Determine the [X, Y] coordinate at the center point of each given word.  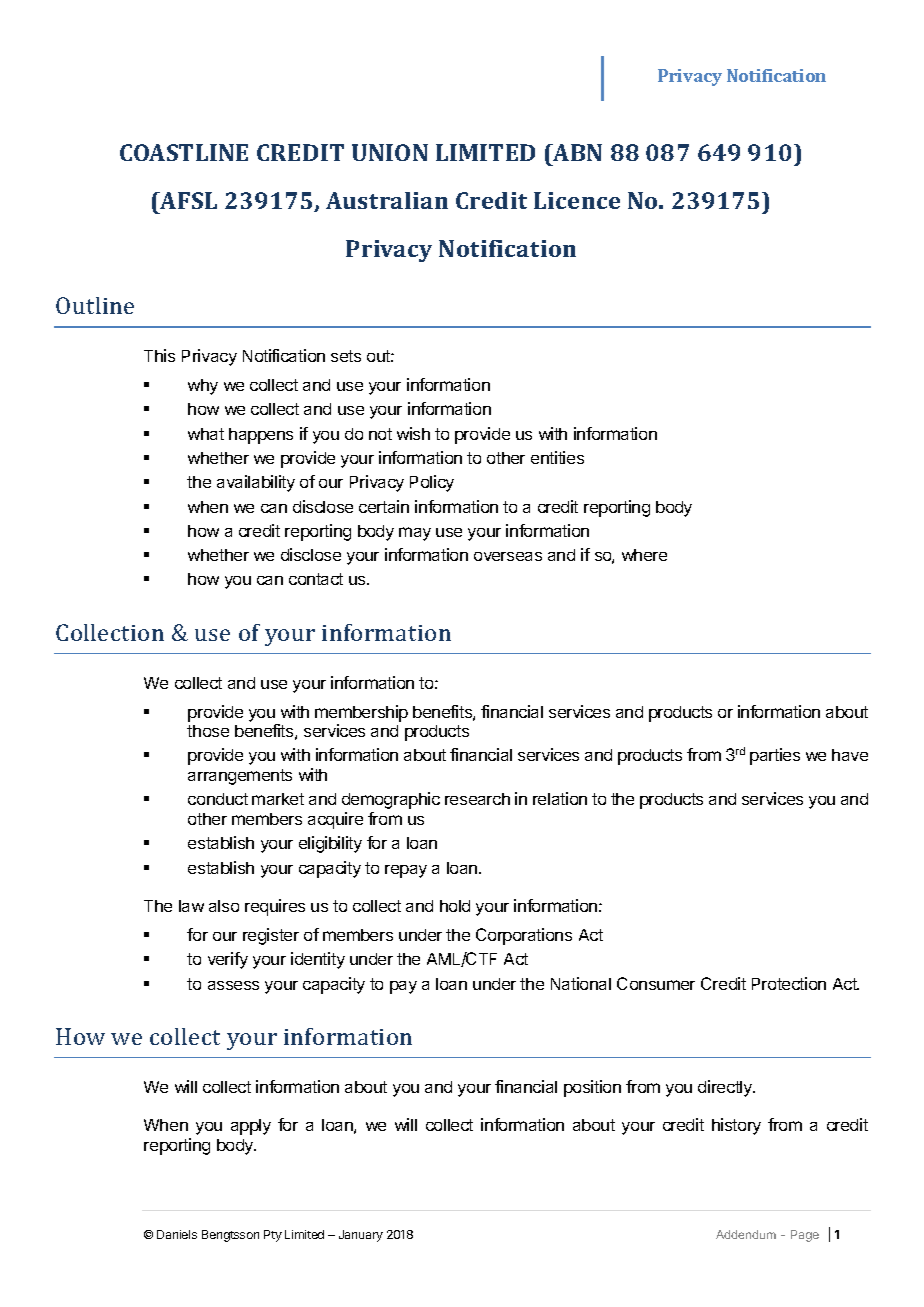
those [208, 731]
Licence [577, 200]
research [477, 799]
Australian [387, 200]
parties [775, 756]
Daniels [177, 1234]
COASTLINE [184, 152]
